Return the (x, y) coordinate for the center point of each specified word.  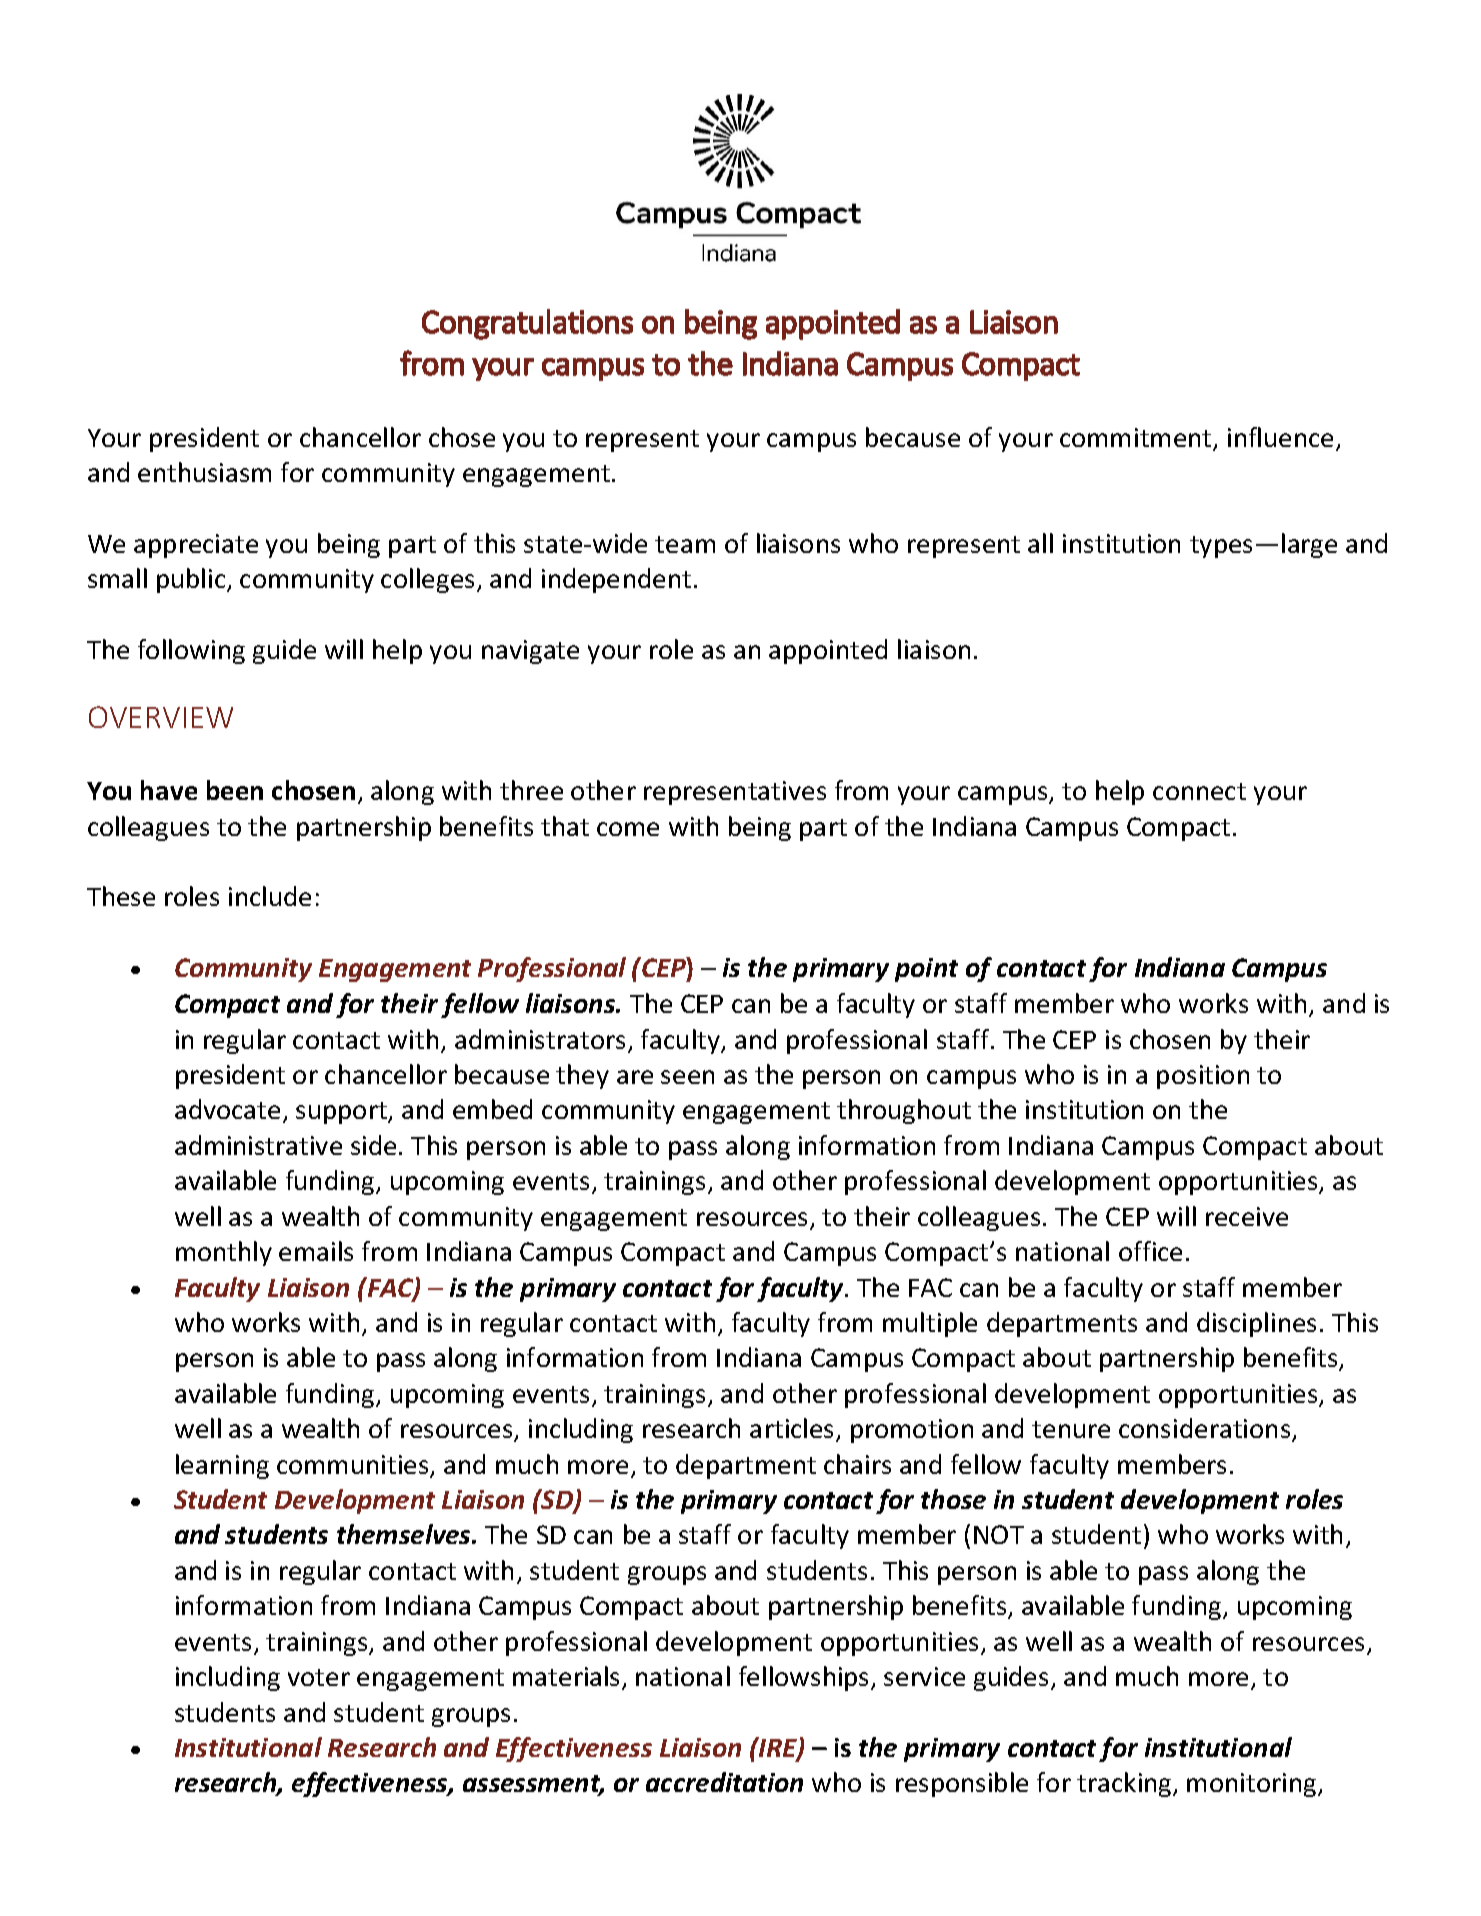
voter (319, 1677)
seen (687, 1077)
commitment (1137, 439)
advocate (227, 1109)
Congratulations (527, 324)
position (1203, 1077)
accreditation (724, 1782)
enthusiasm (204, 472)
